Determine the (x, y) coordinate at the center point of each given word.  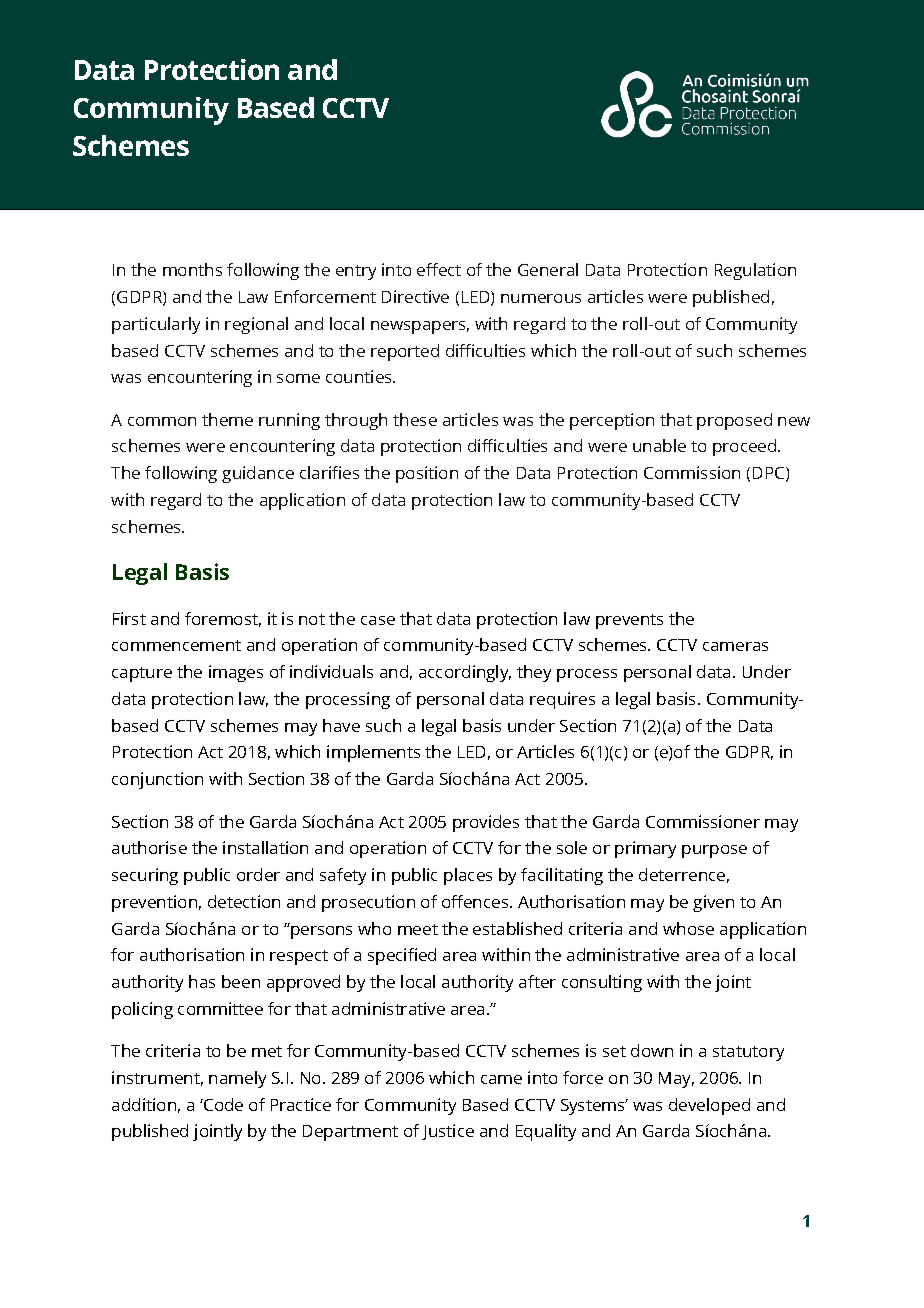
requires (562, 700)
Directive (415, 296)
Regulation (755, 271)
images (236, 673)
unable (659, 445)
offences (476, 901)
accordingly (465, 673)
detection (244, 901)
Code (222, 1104)
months (192, 269)
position (427, 474)
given (713, 903)
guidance (258, 474)
